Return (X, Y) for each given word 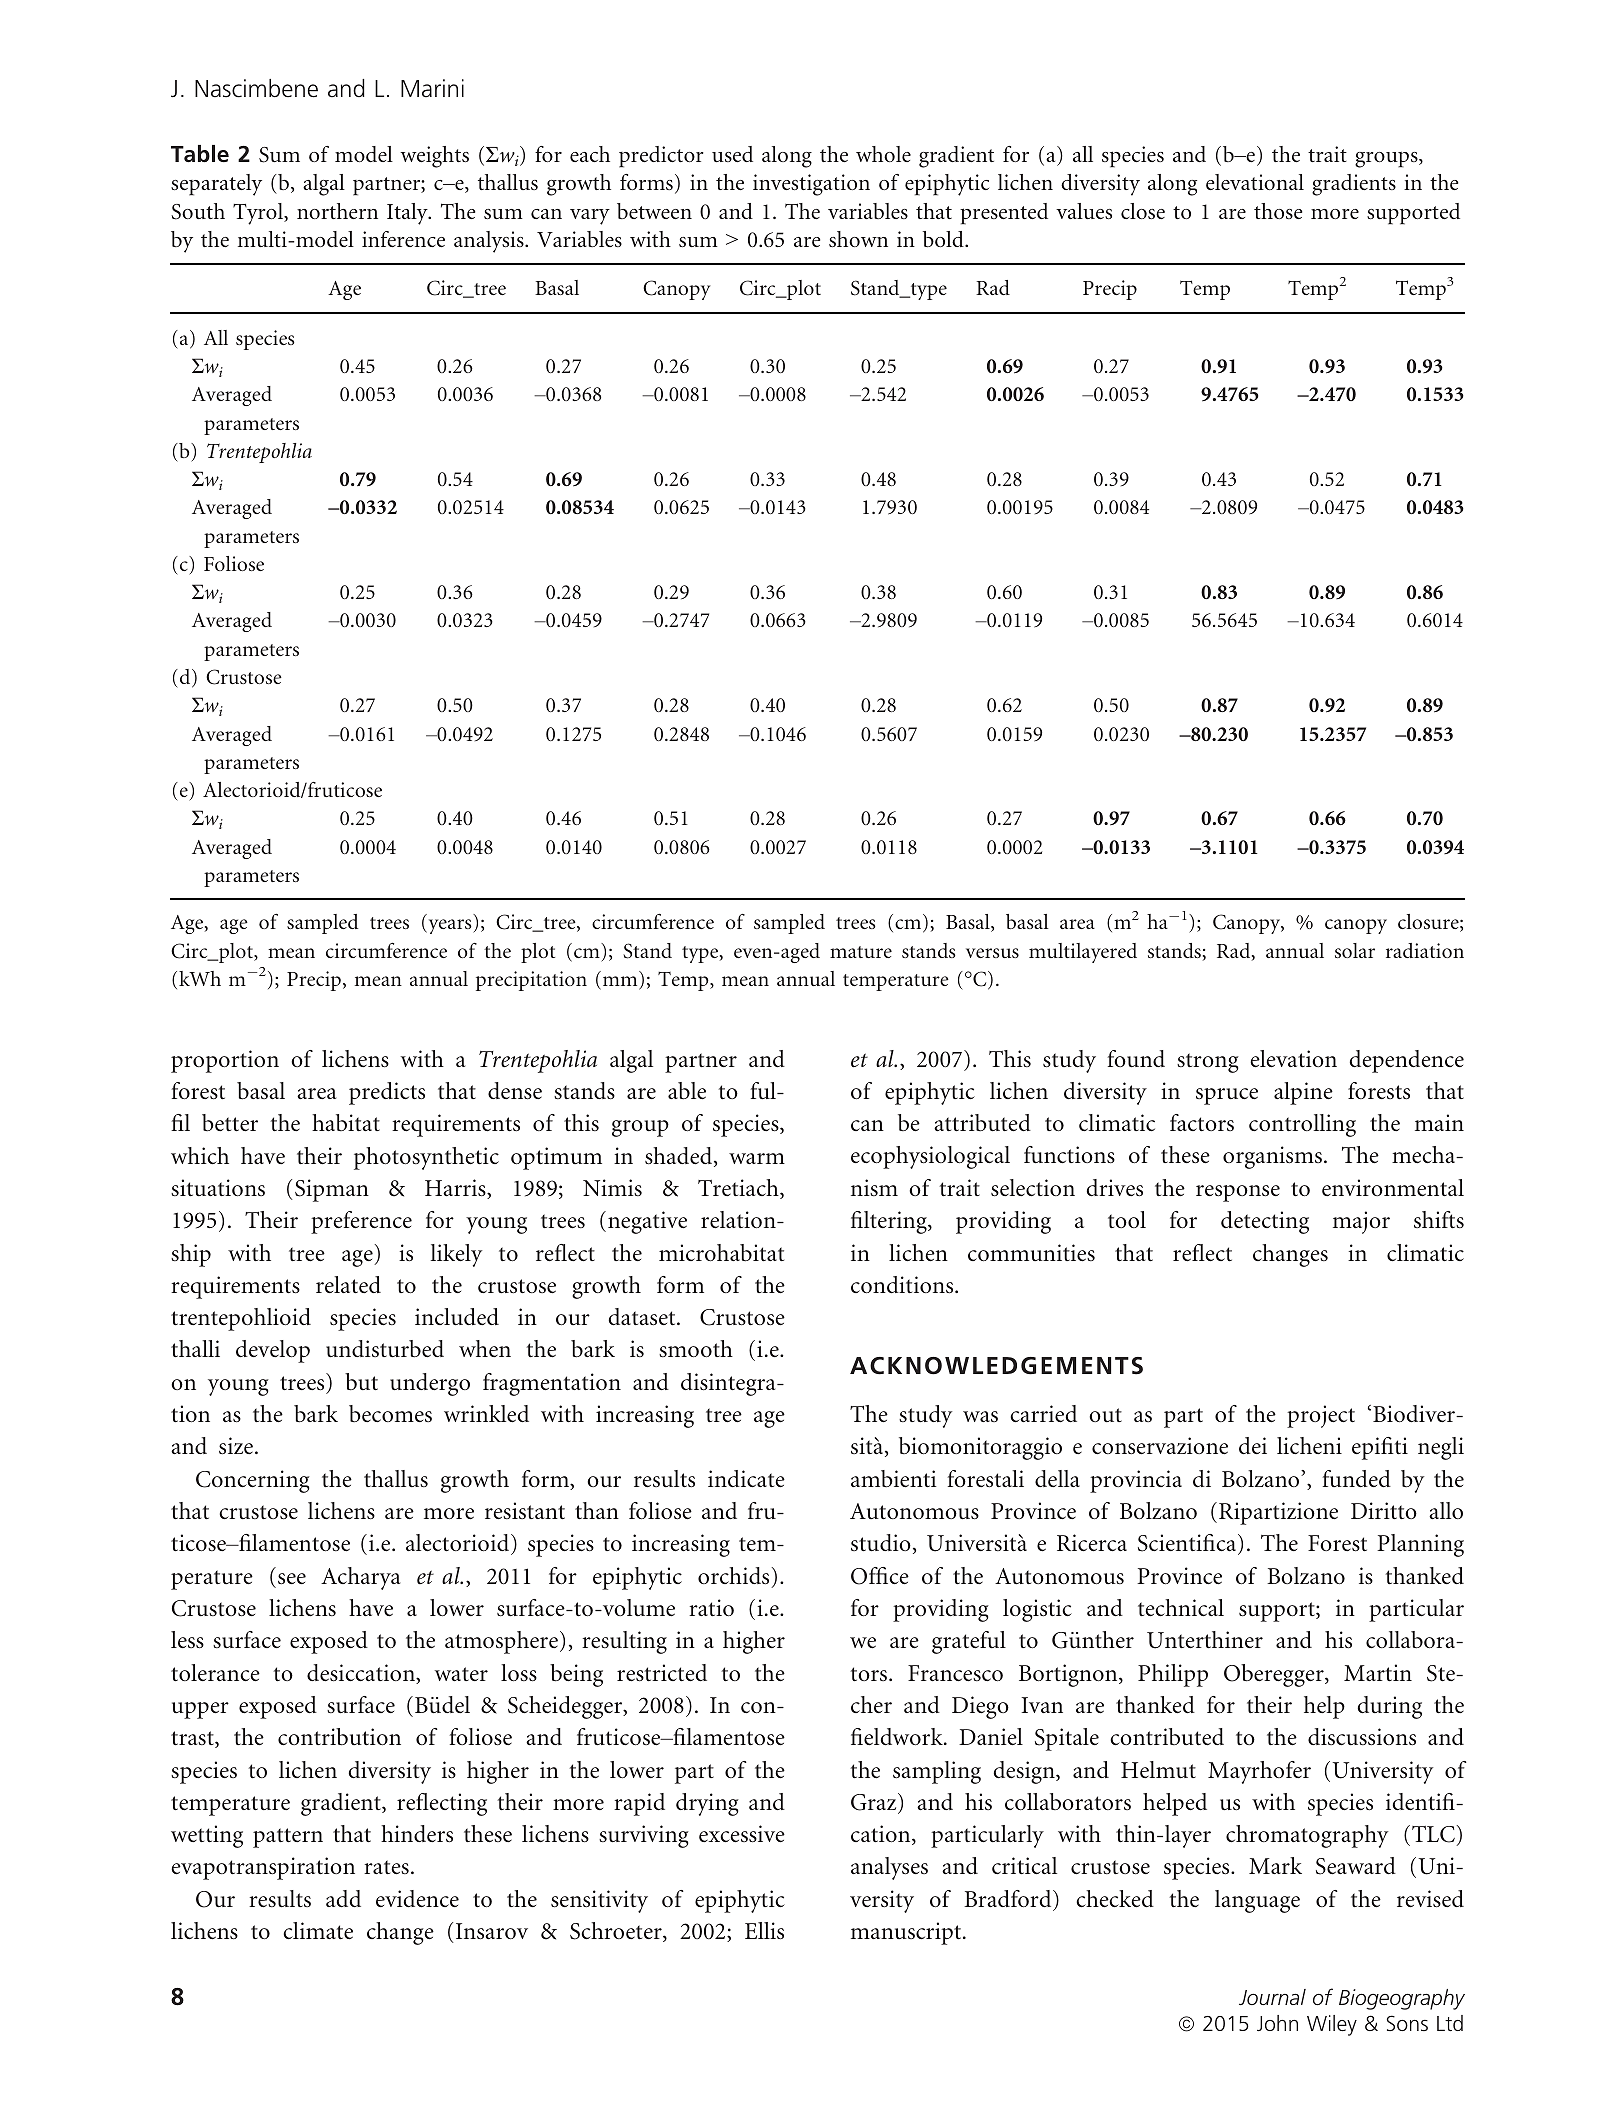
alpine (1303, 1093)
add (343, 1898)
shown (858, 239)
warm (757, 1158)
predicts (387, 1093)
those (1278, 211)
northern (337, 211)
